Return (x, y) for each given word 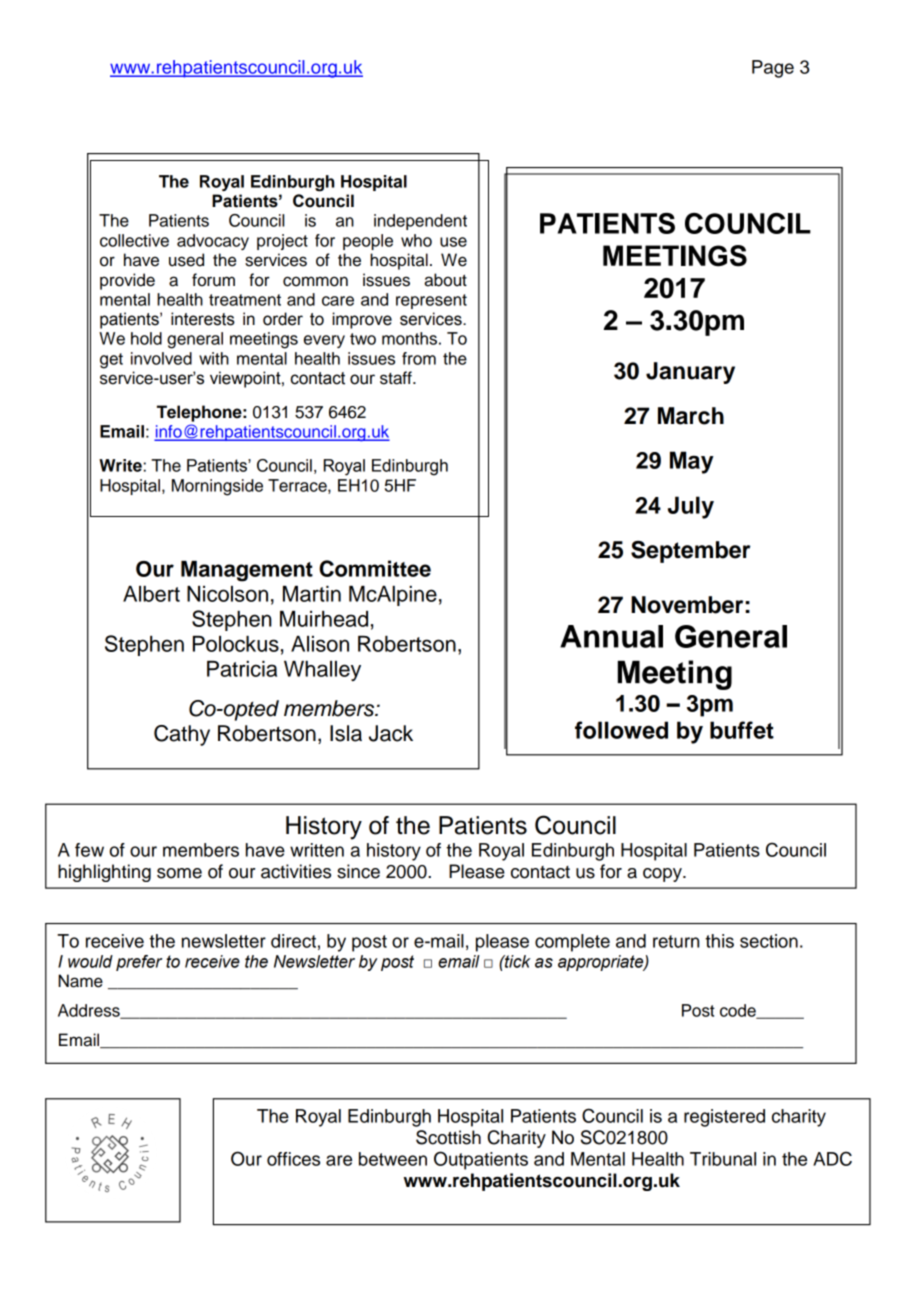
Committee (375, 568)
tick (517, 961)
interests (203, 319)
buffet (742, 730)
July (691, 507)
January (690, 373)
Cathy (182, 735)
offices (293, 1159)
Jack (391, 733)
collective (134, 240)
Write (120, 465)
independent (420, 222)
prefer (139, 963)
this (719, 941)
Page (773, 69)
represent (431, 301)
